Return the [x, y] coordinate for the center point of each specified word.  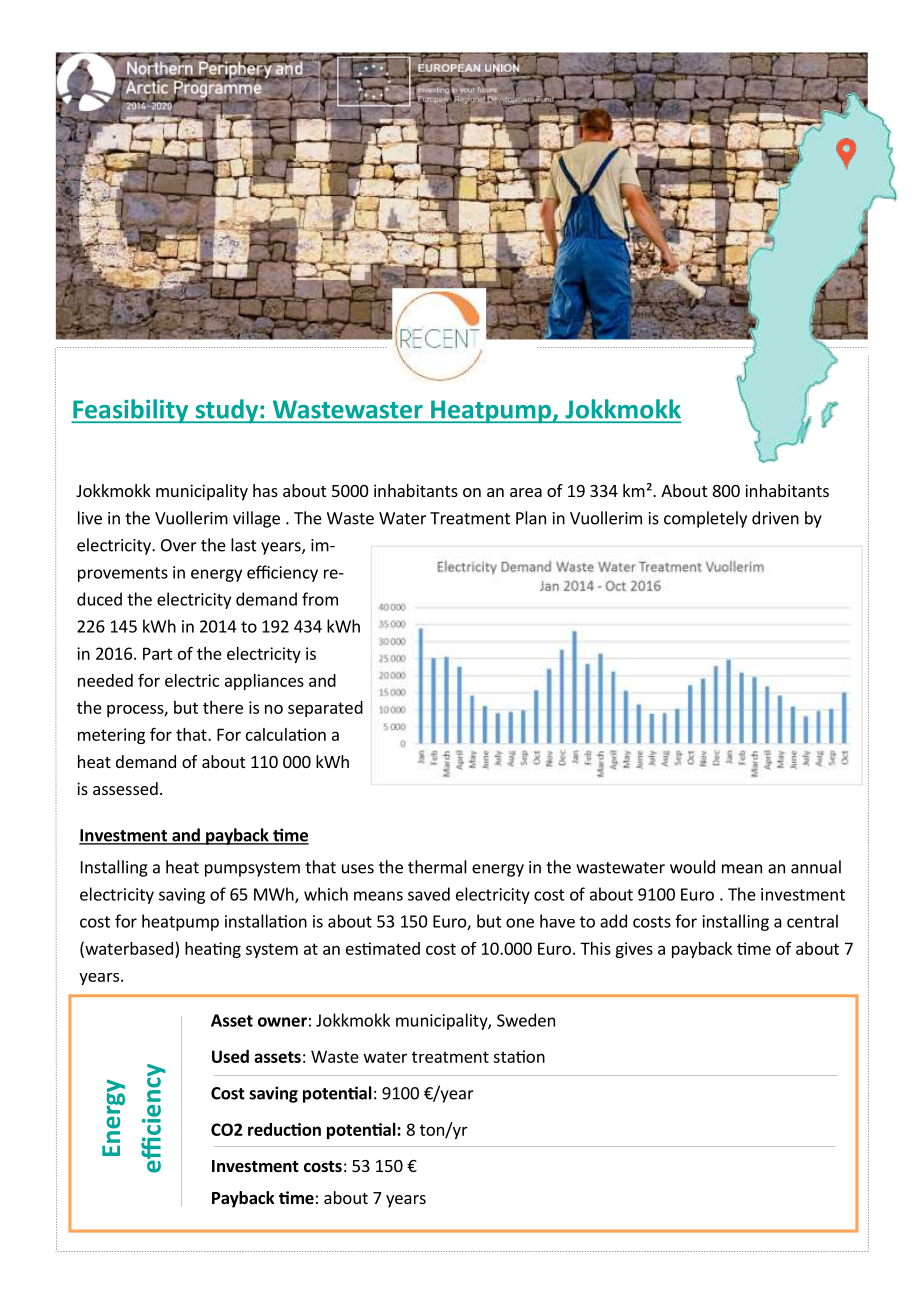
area [526, 492]
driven [775, 518]
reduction [284, 1129]
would [692, 867]
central [812, 921]
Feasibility [131, 411]
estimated [383, 948]
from [320, 599]
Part [158, 653]
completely [705, 519]
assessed [125, 788]
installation [266, 921]
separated [325, 709]
